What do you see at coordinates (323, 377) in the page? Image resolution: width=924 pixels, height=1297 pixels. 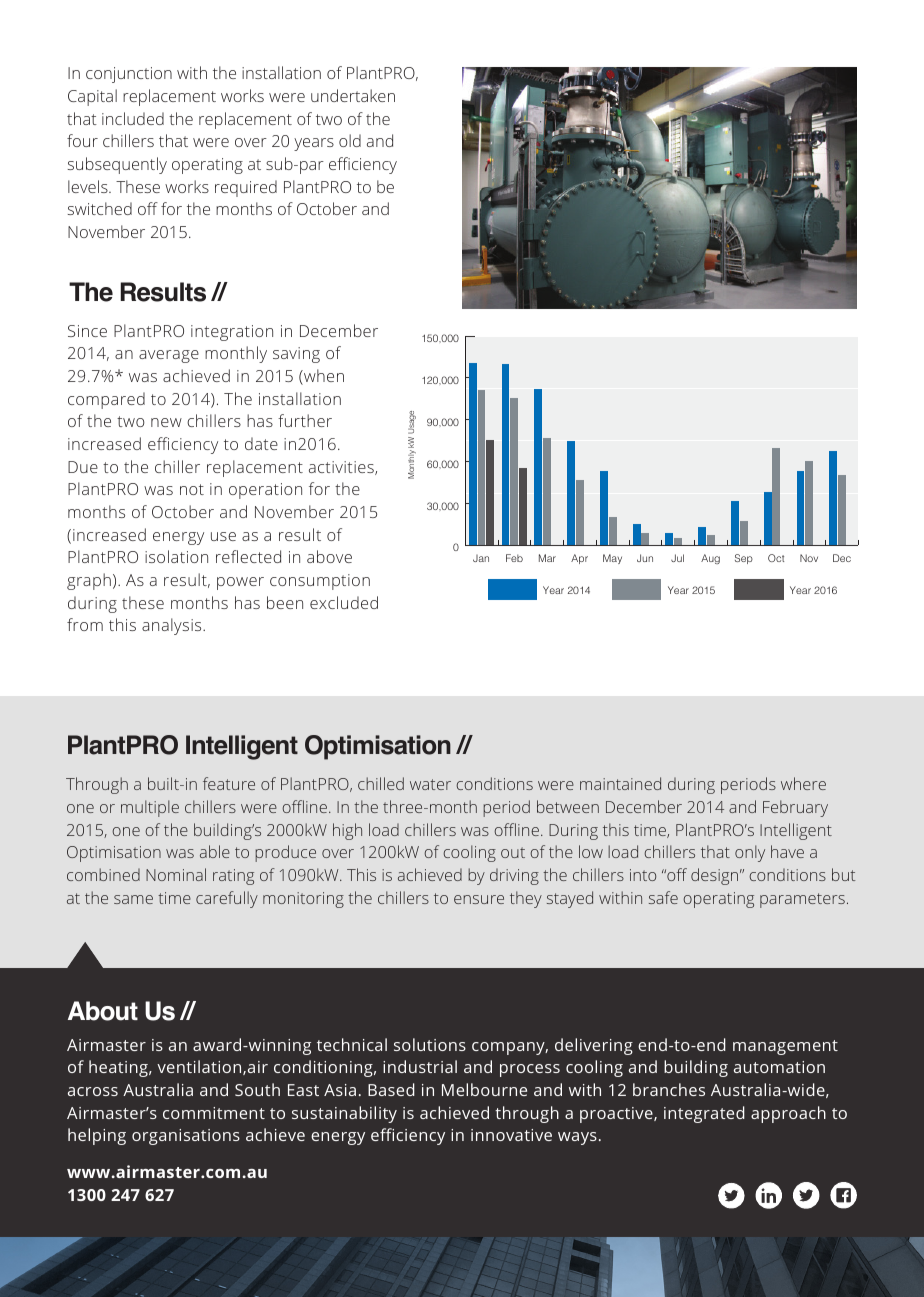 I see `when` at bounding box center [323, 377].
